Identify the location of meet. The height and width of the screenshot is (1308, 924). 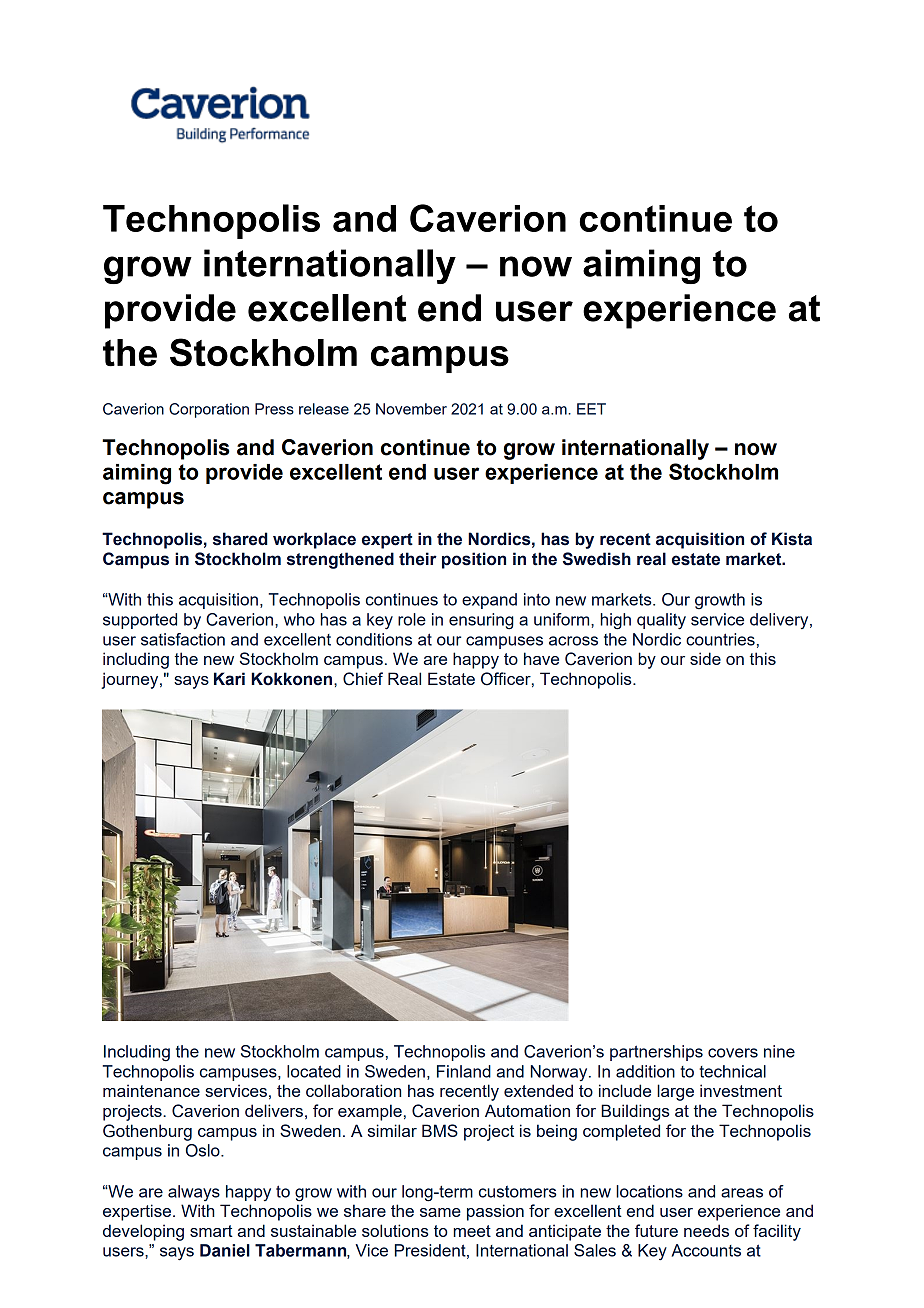
(472, 1231).
